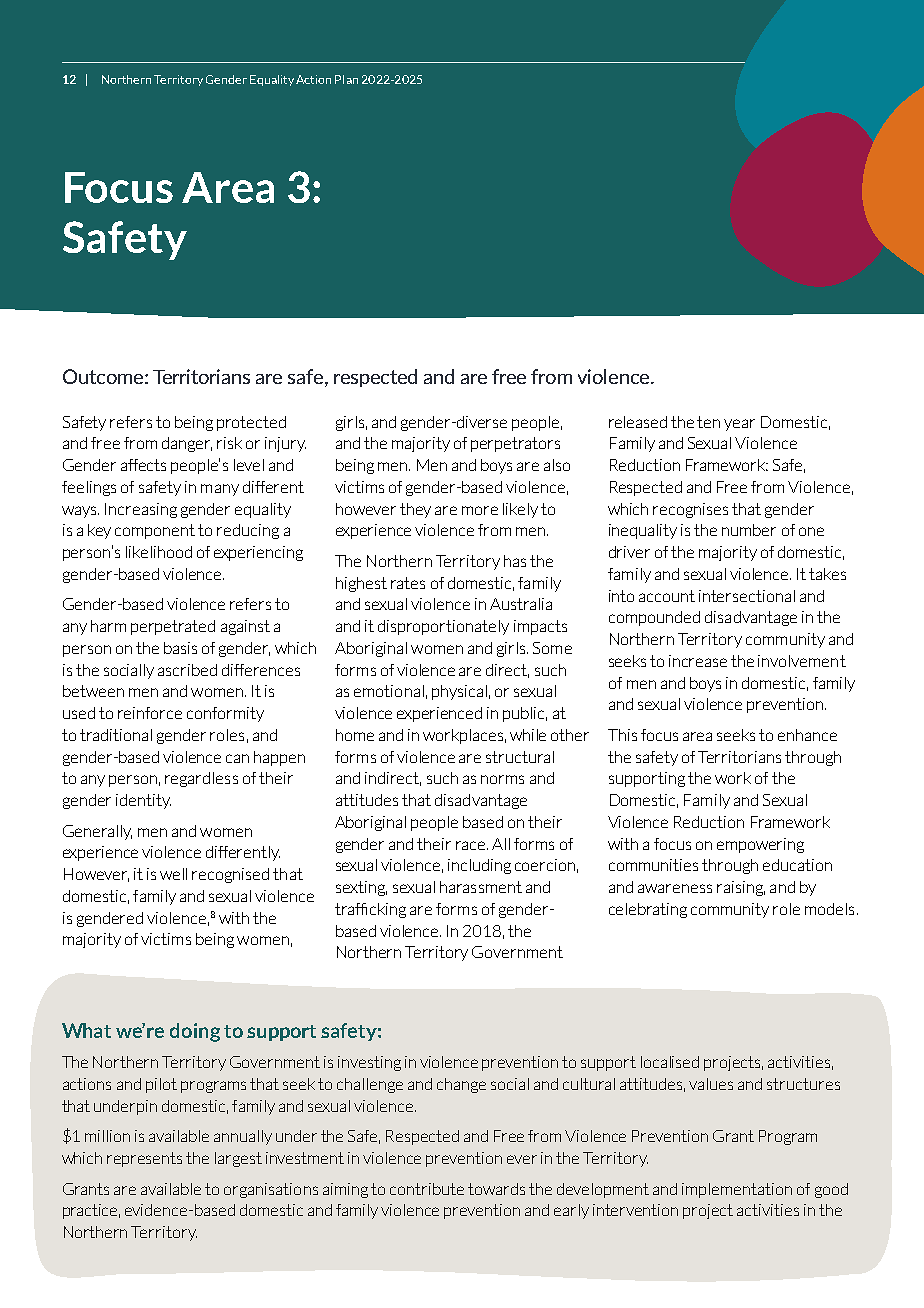  I want to click on disproportionately, so click(443, 627).
